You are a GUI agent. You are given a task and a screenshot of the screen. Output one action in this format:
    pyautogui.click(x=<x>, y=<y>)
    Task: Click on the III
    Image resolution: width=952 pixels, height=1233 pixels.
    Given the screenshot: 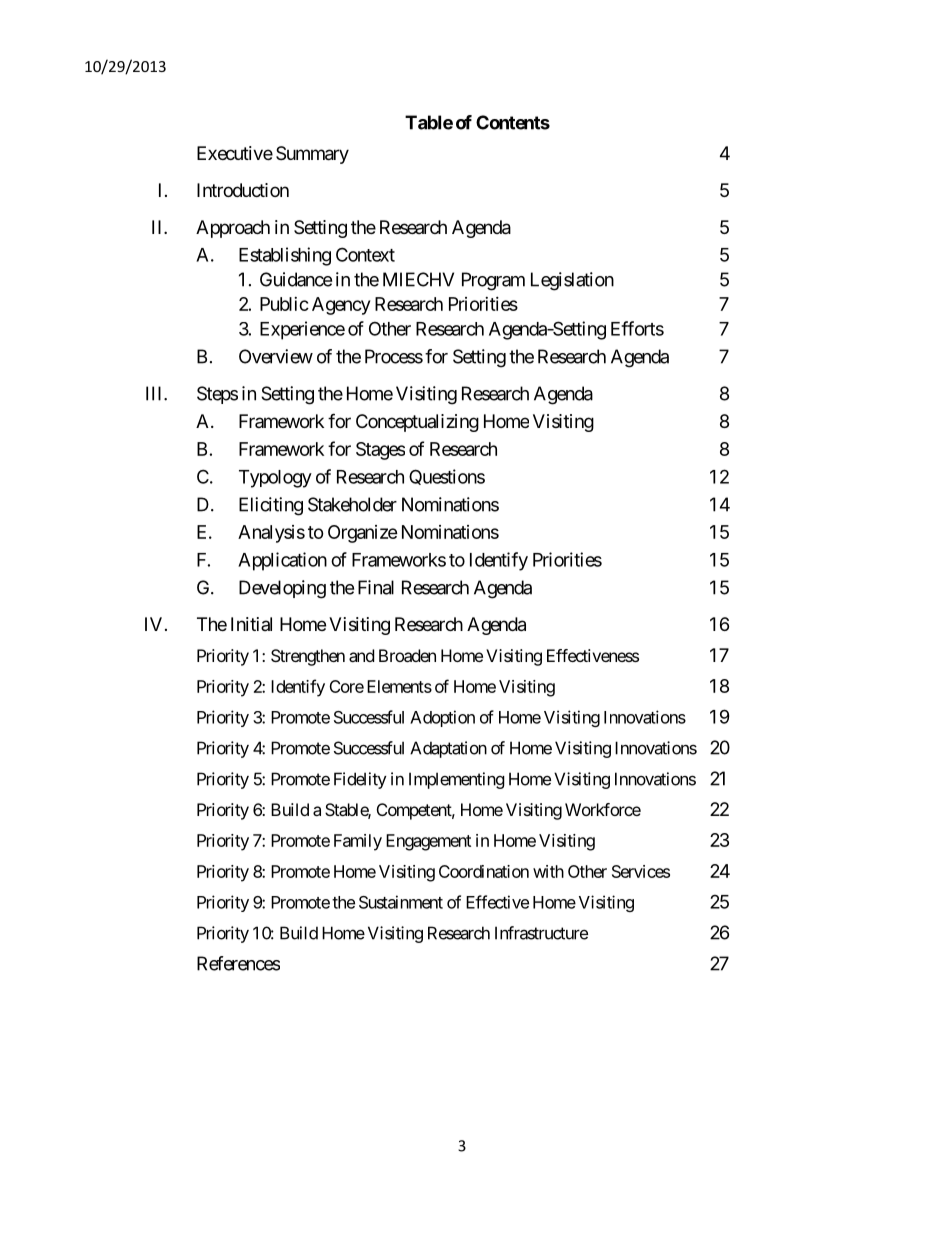 What is the action you would take?
    pyautogui.click(x=155, y=393)
